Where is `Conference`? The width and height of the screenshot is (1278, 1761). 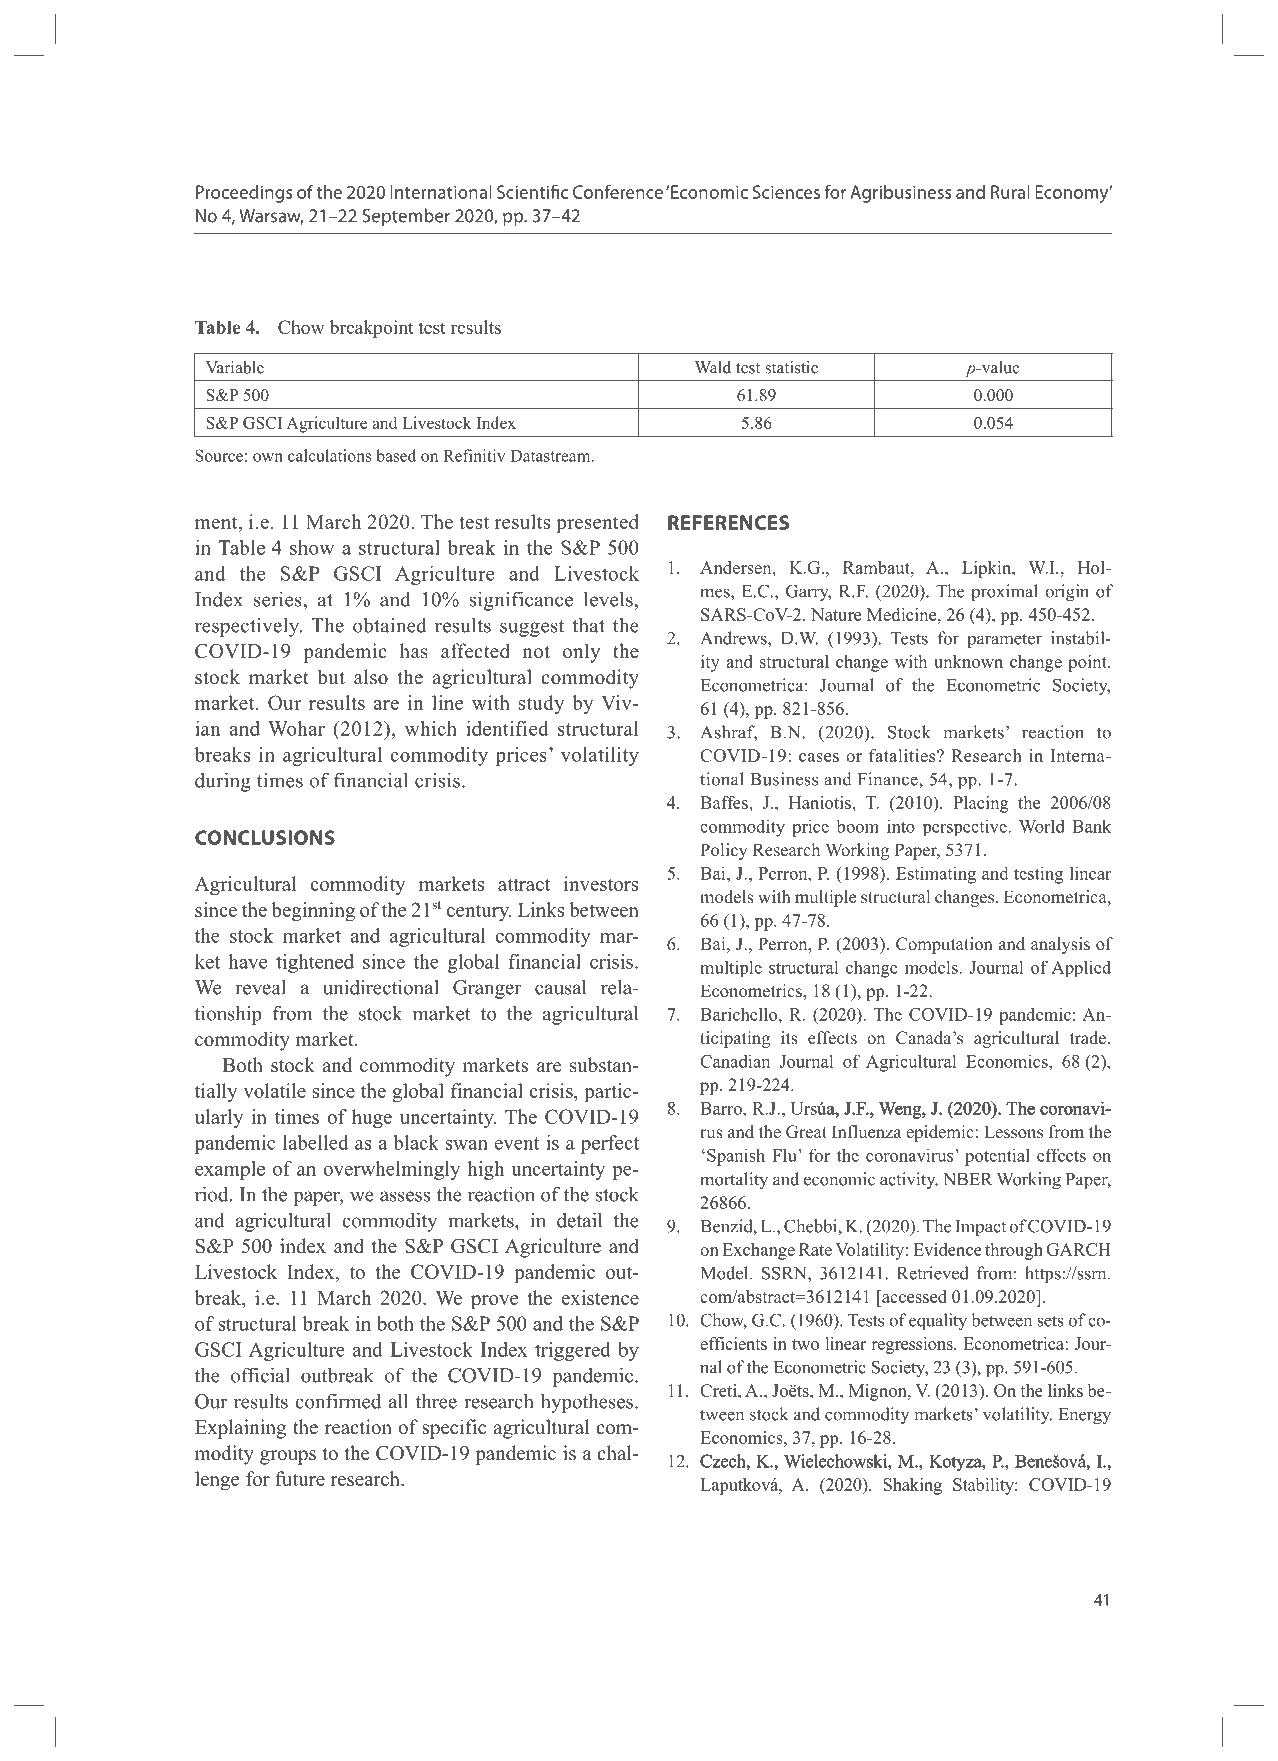
Conference is located at coordinates (618, 191).
